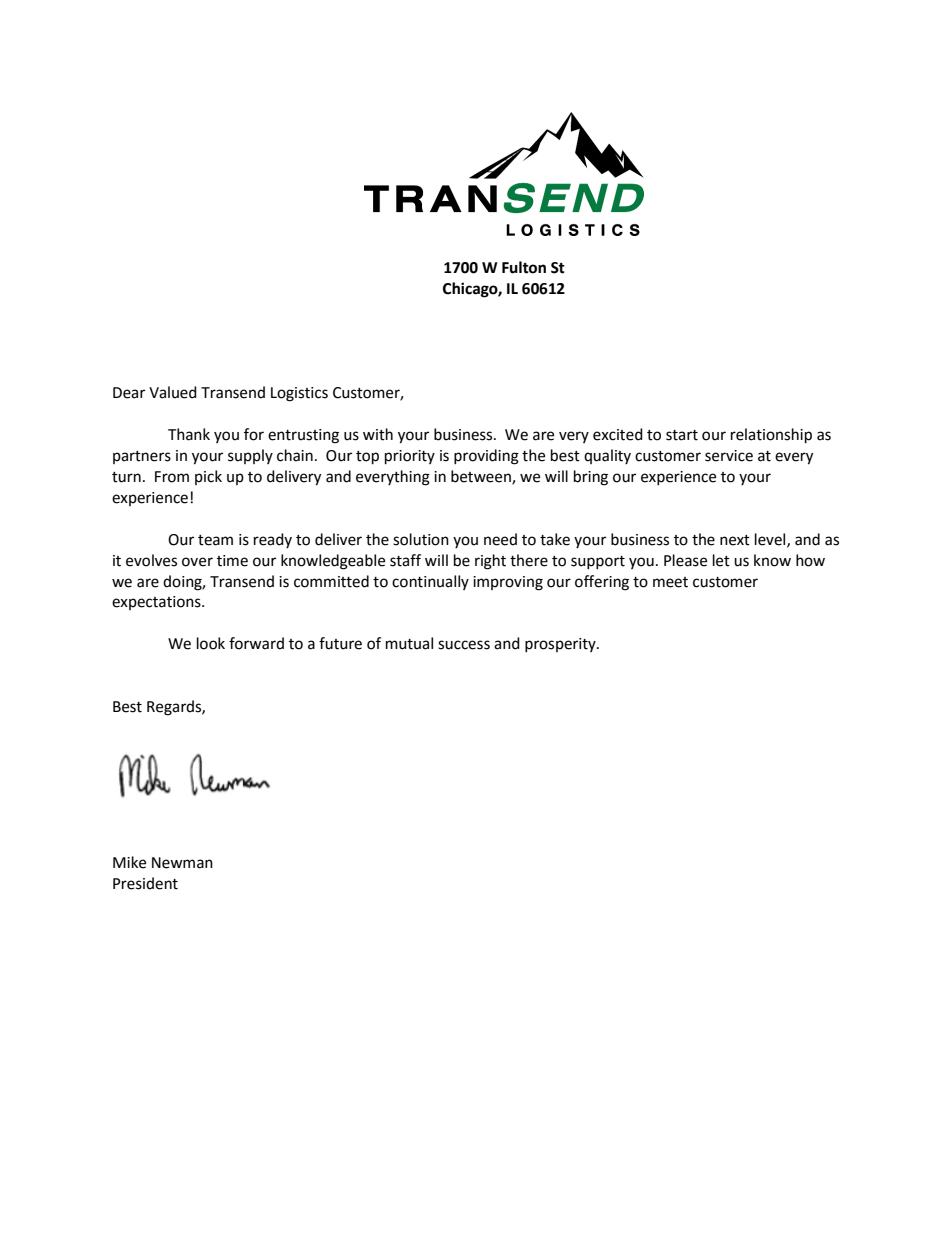 The width and height of the image is (952, 1233). I want to click on meet, so click(670, 582).
